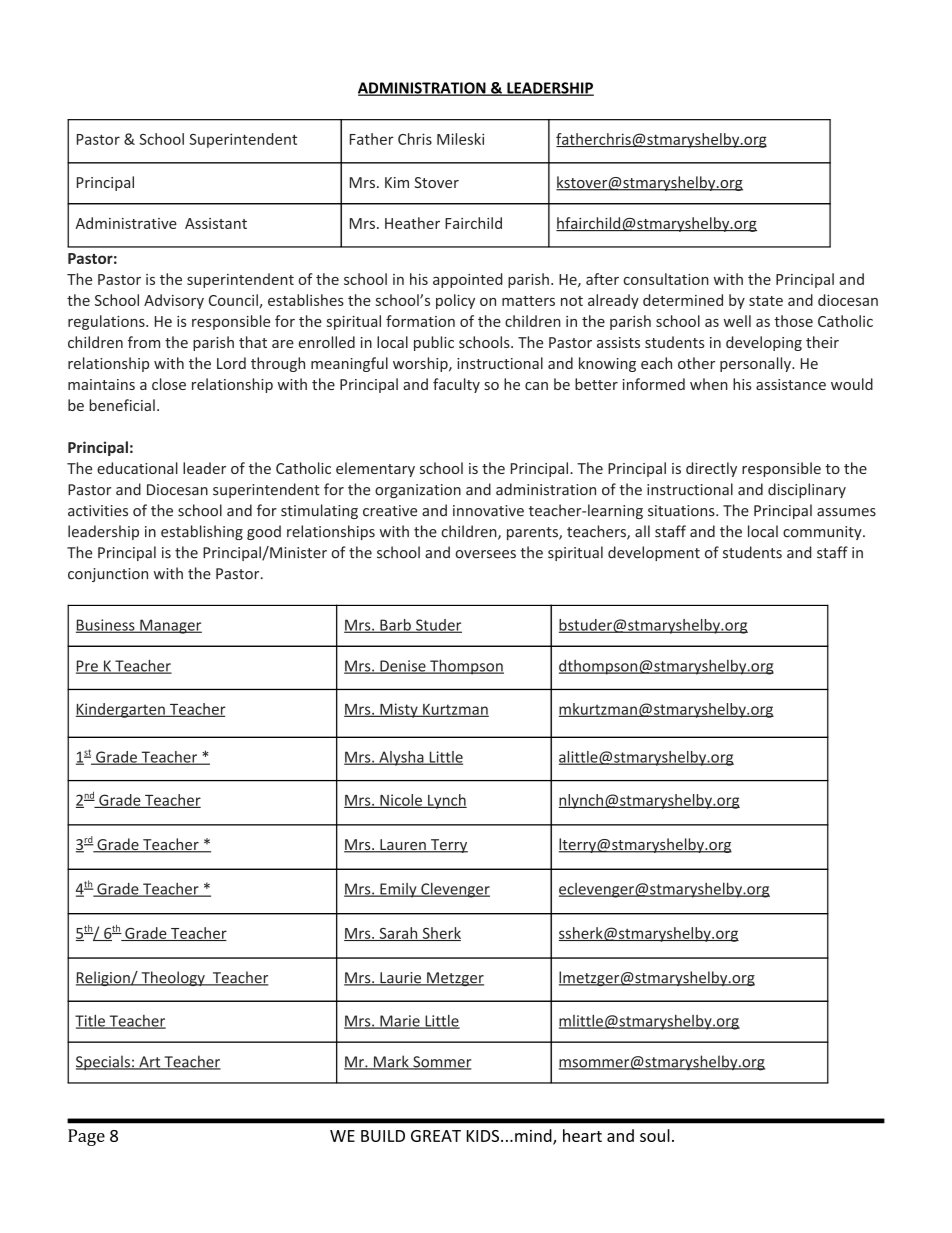  What do you see at coordinates (436, 1136) in the page?
I see `GREAT` at bounding box center [436, 1136].
